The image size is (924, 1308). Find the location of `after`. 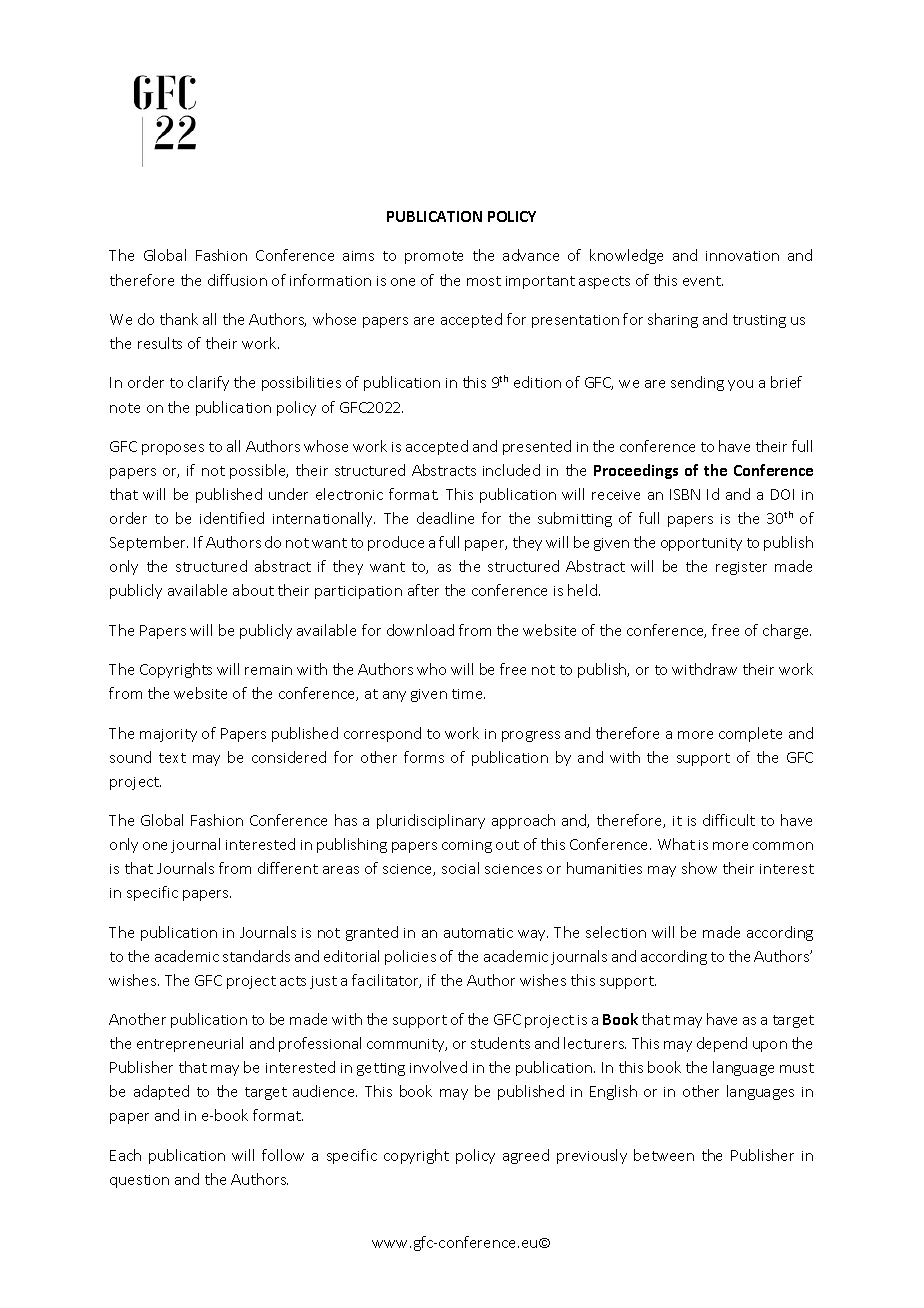

after is located at coordinates (423, 590).
